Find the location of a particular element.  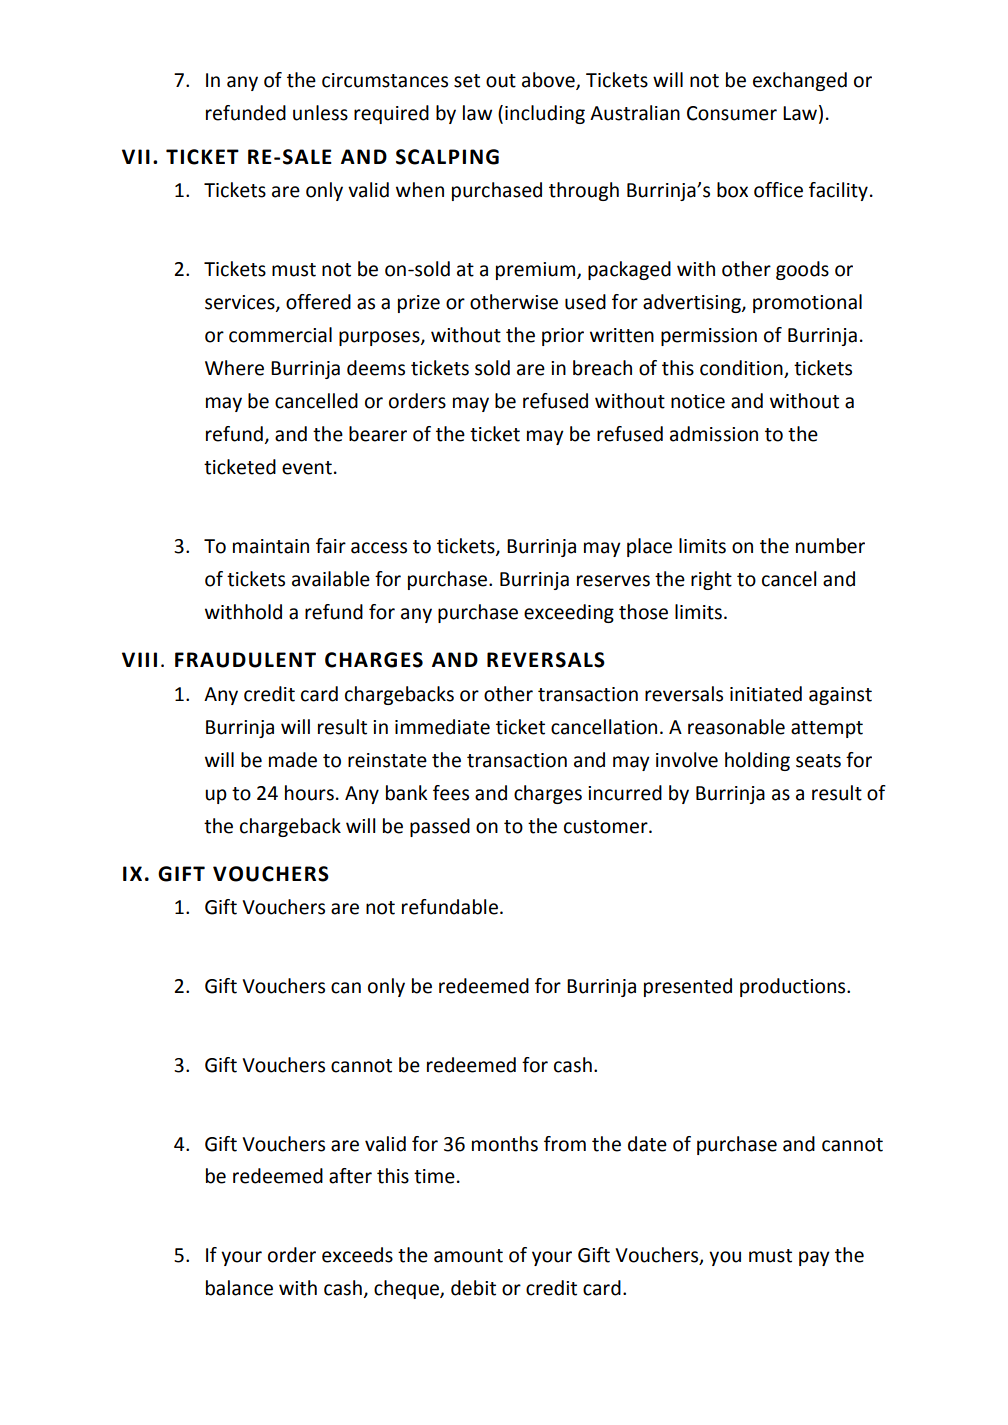

productions is located at coordinates (794, 987).
